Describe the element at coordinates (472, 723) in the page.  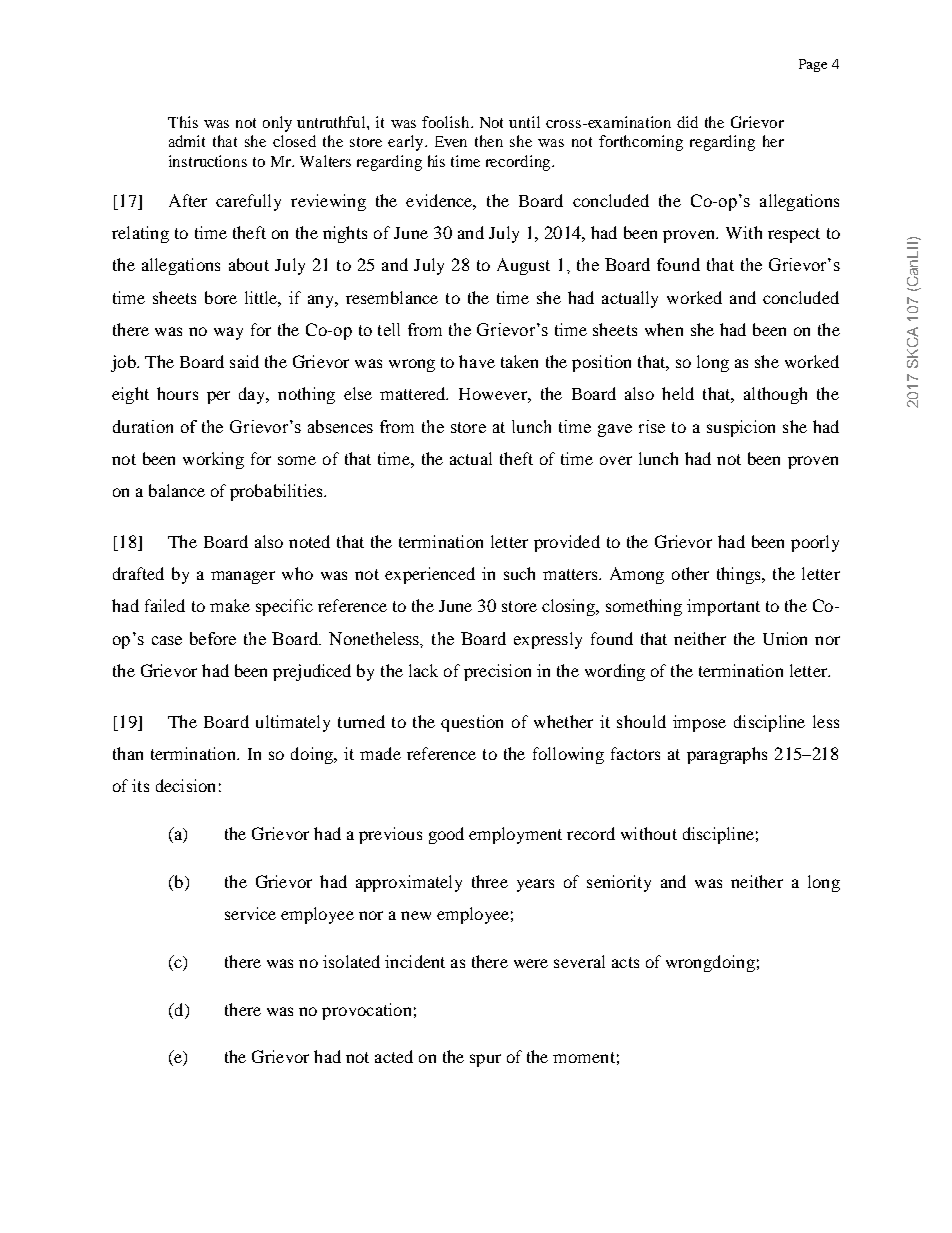
I see `question` at that location.
